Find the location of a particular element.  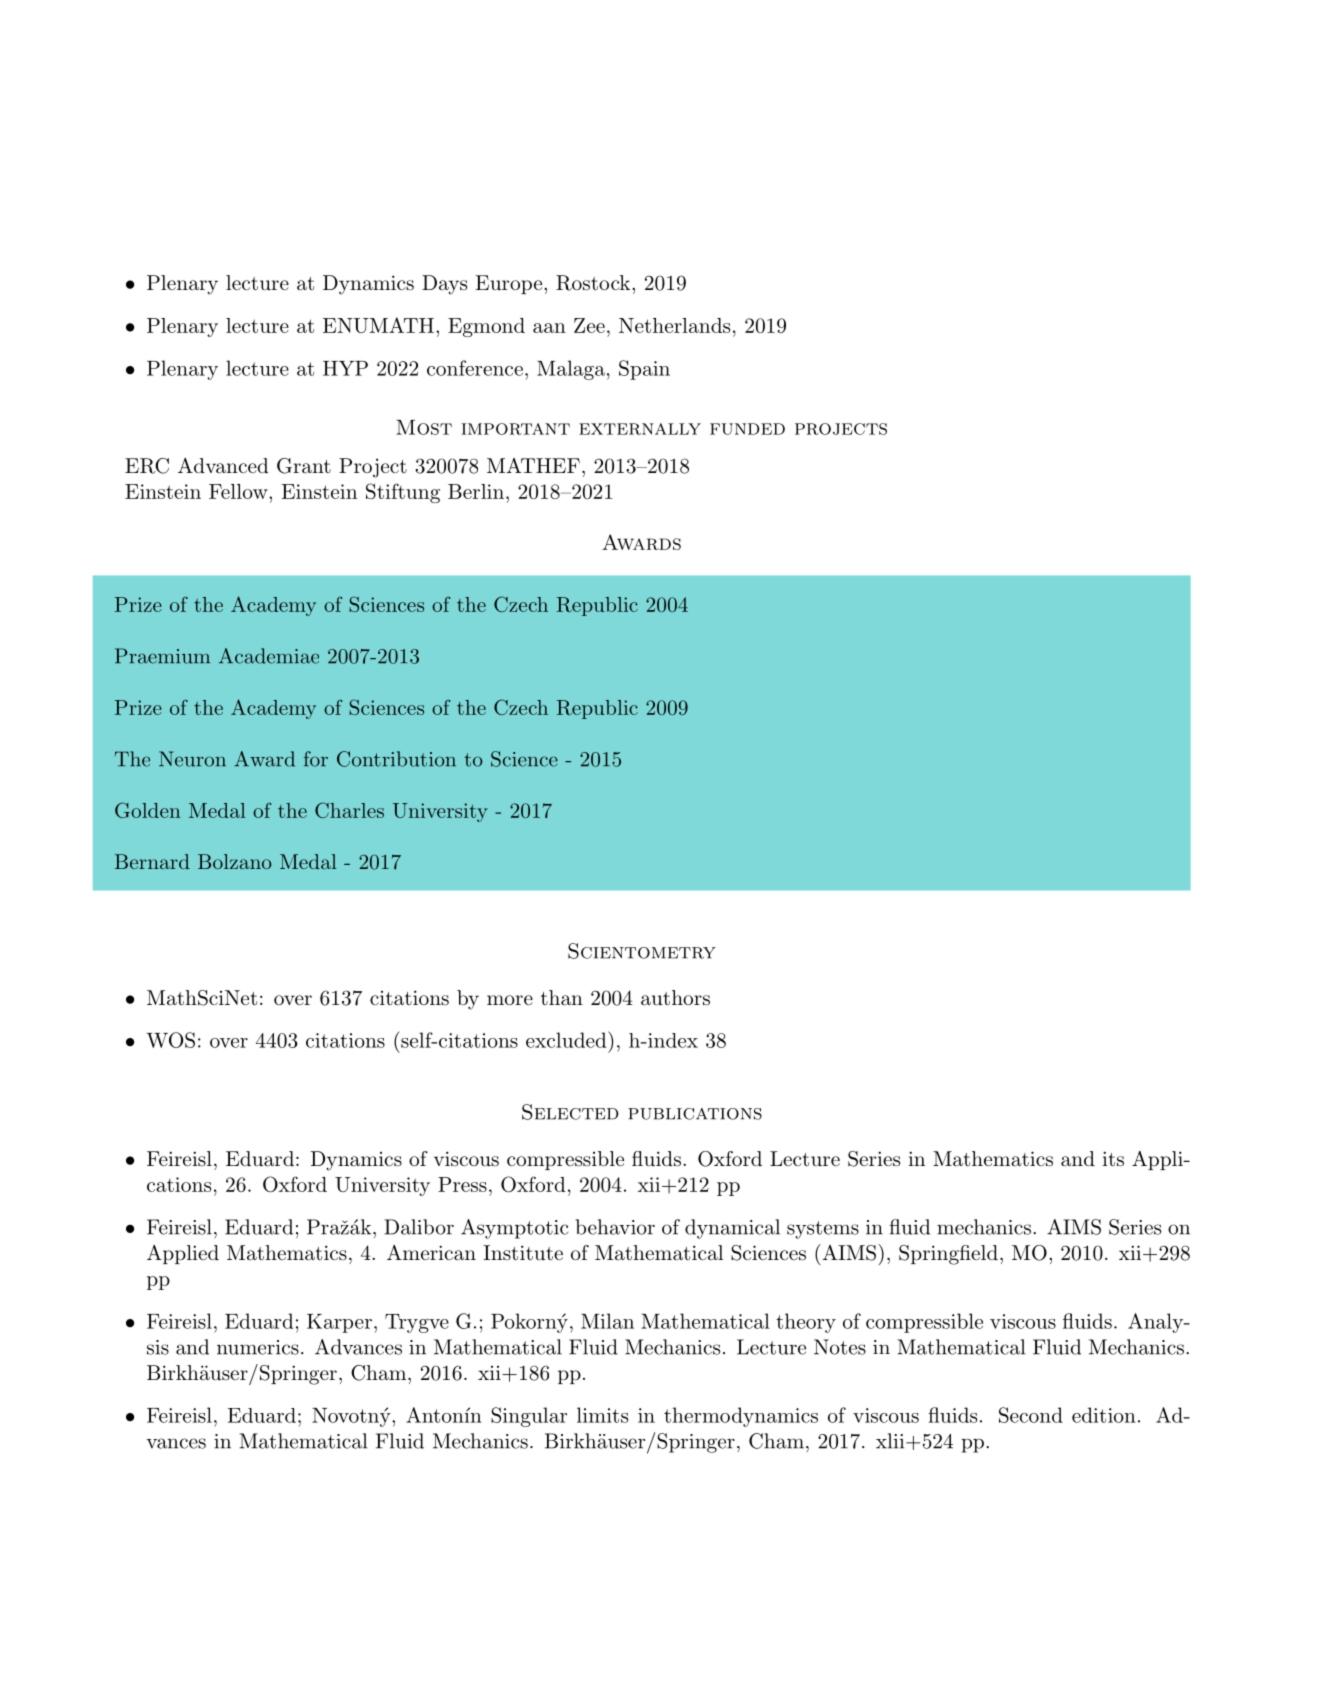

authors is located at coordinates (675, 998).
